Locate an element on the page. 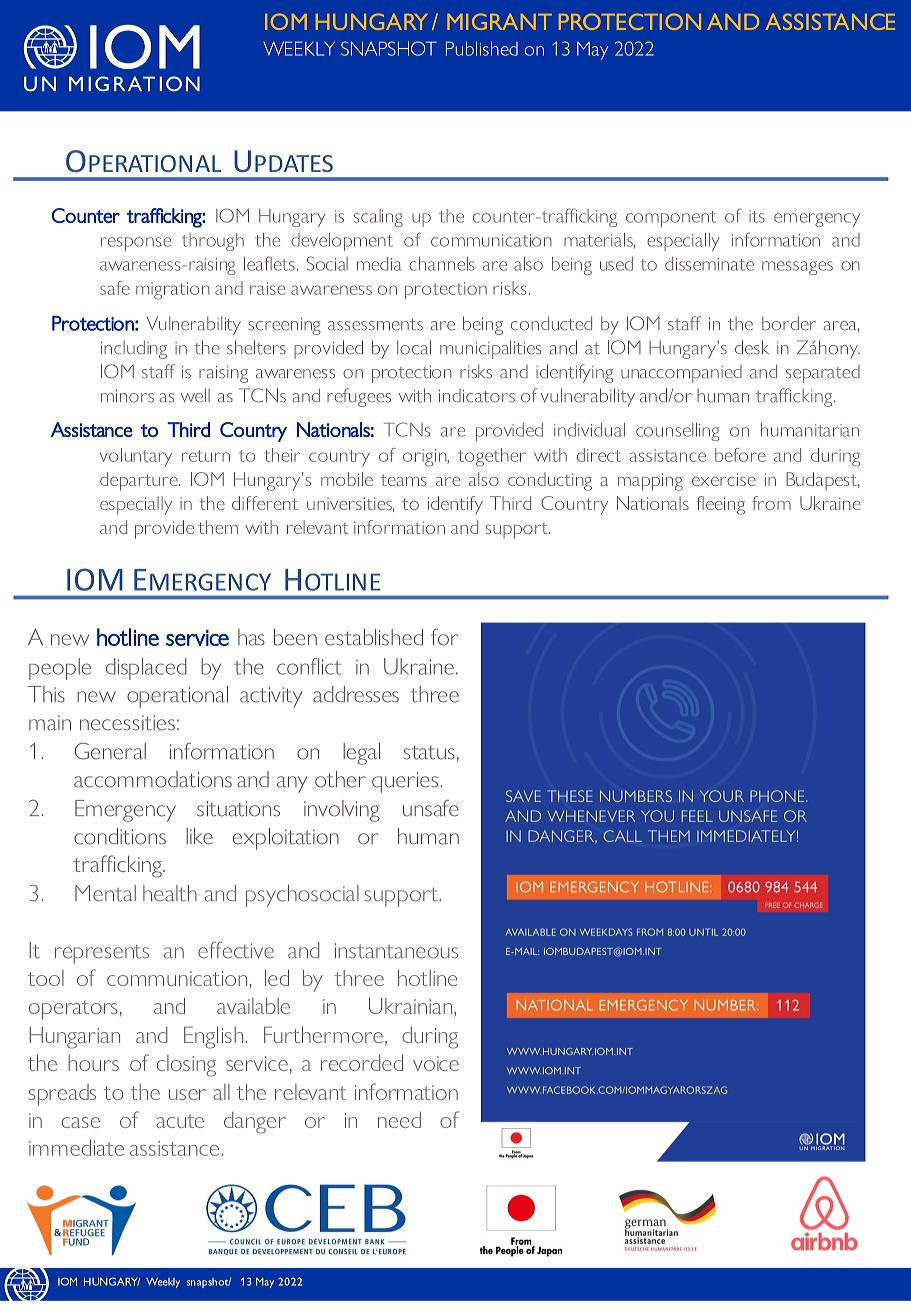  through is located at coordinates (213, 242).
